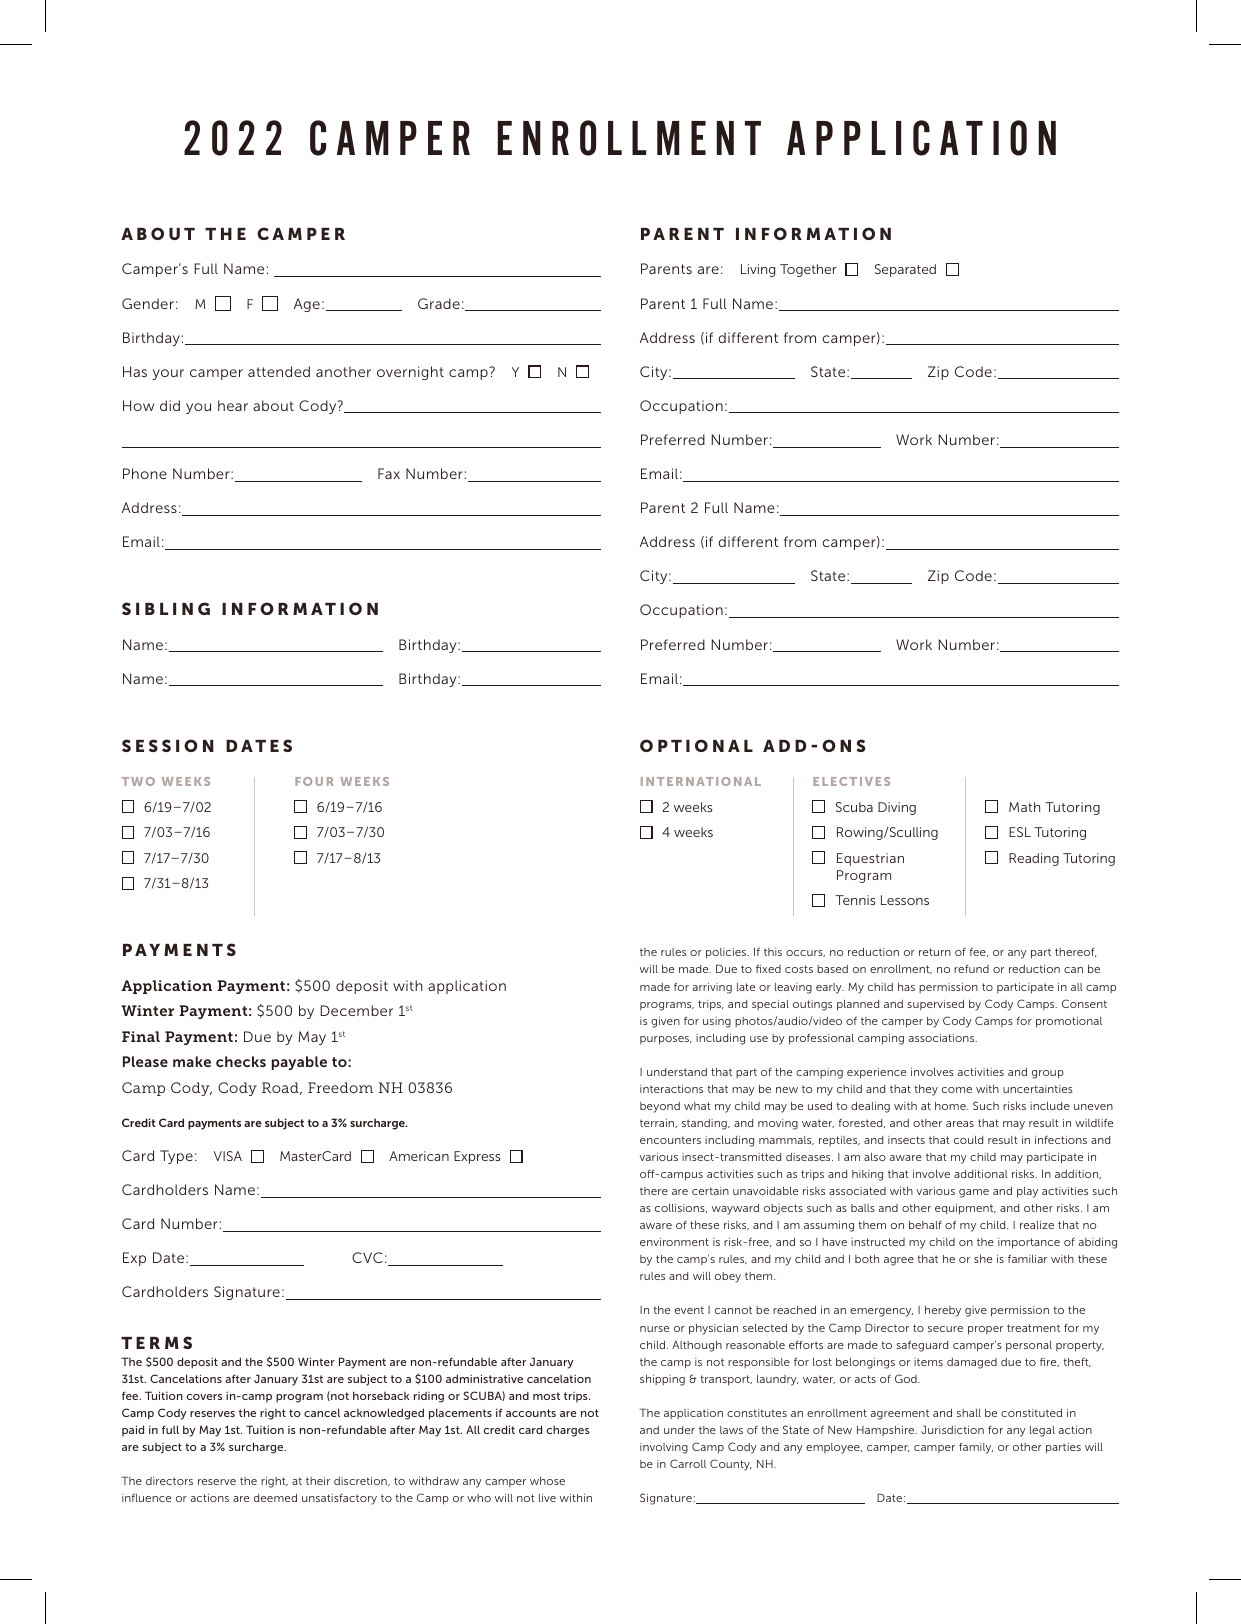 This document has height=1624, width=1241. What do you see at coordinates (148, 303) in the document?
I see `Gender` at bounding box center [148, 303].
